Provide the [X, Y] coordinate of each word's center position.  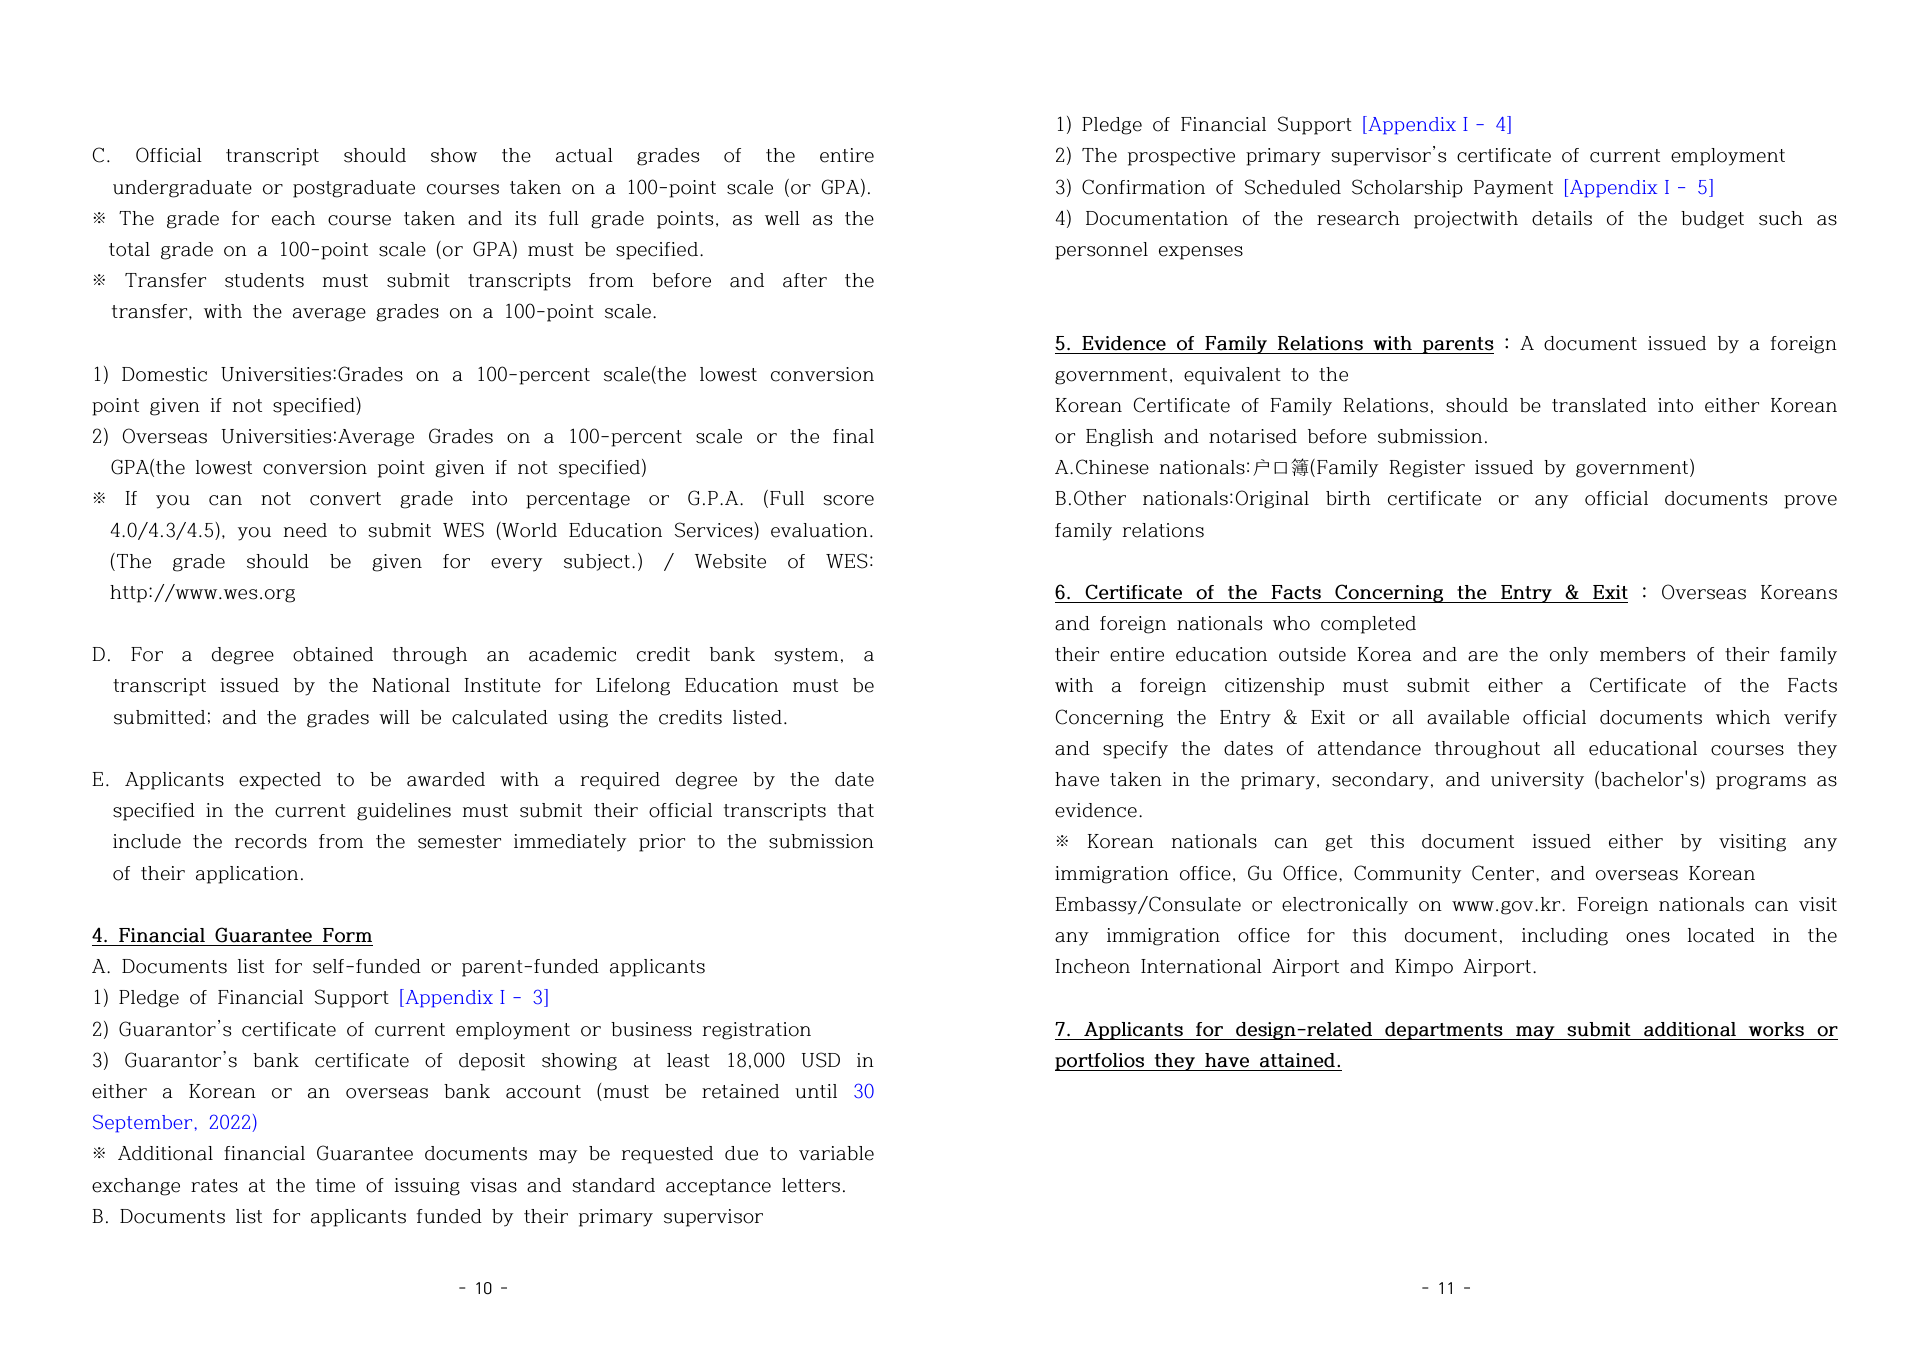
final [853, 436]
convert [345, 499]
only [1569, 656]
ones [1648, 937]
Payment [1513, 189]
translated [1599, 405]
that [856, 810]
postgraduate [354, 189]
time [335, 1185]
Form [347, 935]
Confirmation [1143, 187]
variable [836, 1153]
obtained [333, 654]
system [806, 656]
